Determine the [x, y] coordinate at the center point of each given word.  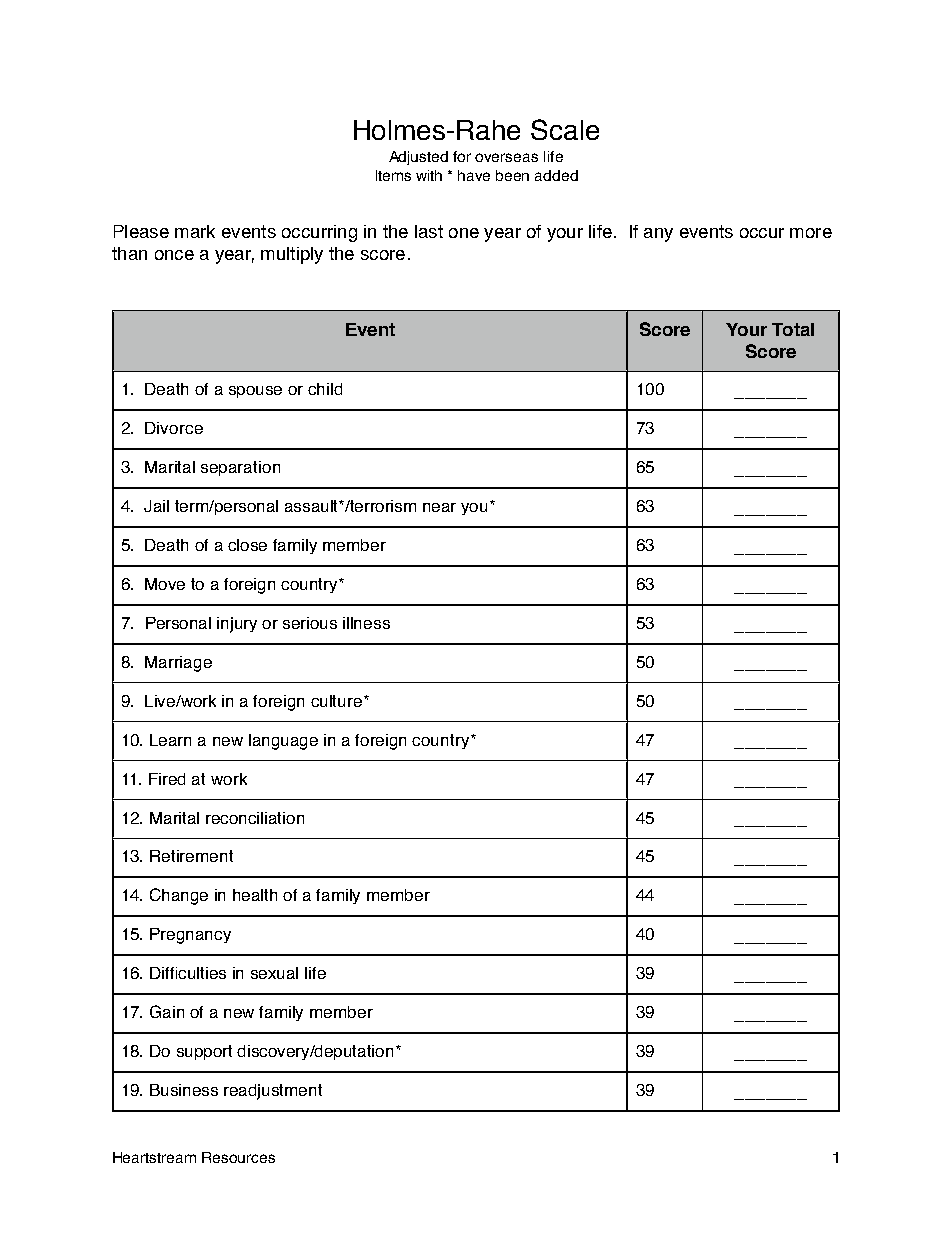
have [474, 175]
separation [240, 468]
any [658, 235]
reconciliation [255, 818]
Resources [238, 1157]
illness [366, 623]
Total [793, 329]
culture [338, 701]
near [439, 507]
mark [195, 231]
